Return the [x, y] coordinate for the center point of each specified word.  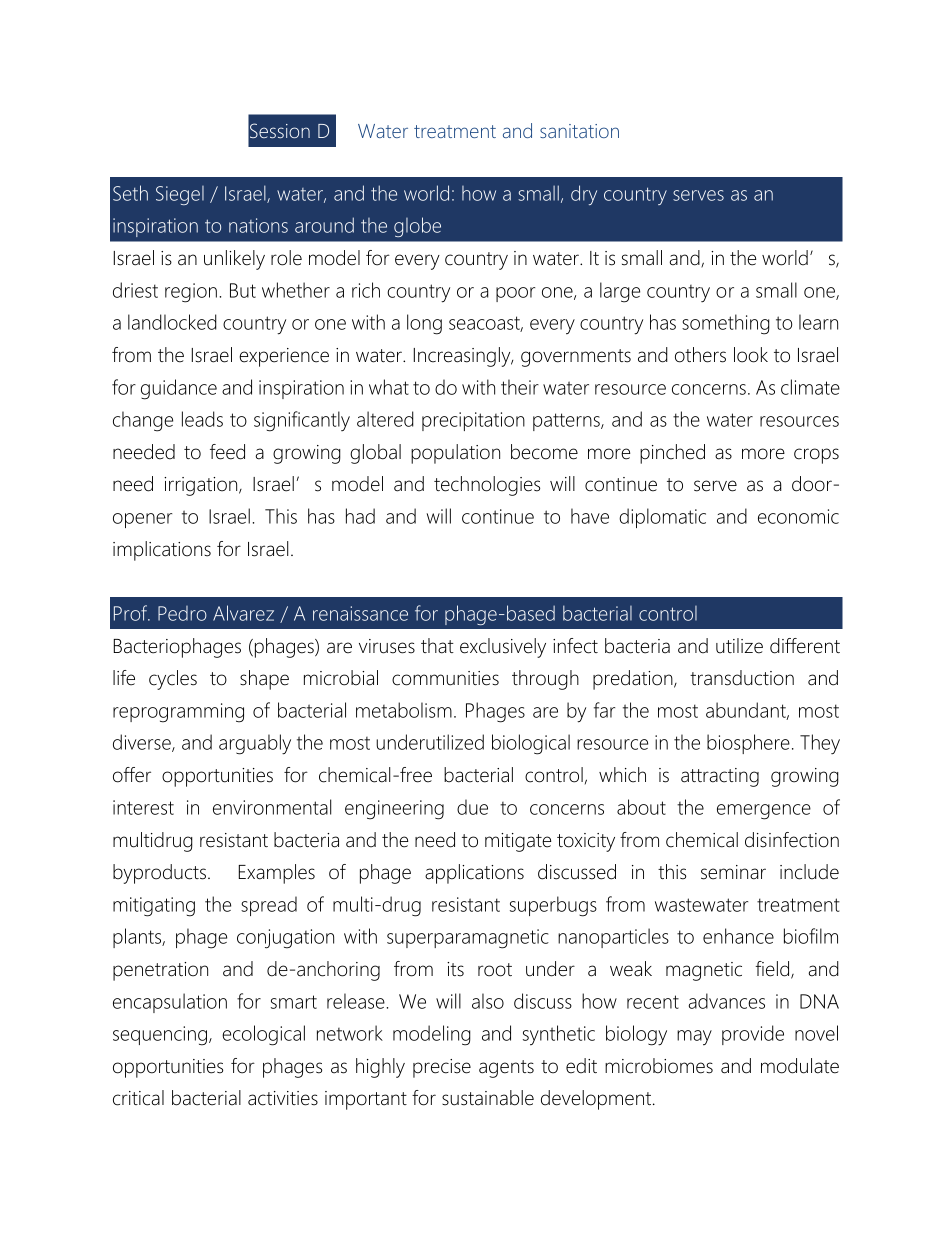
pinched [672, 454]
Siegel [180, 195]
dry [584, 195]
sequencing [160, 1036]
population [455, 454]
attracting [720, 777]
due [472, 807]
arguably [255, 744]
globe [417, 227]
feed [227, 452]
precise [442, 1068]
